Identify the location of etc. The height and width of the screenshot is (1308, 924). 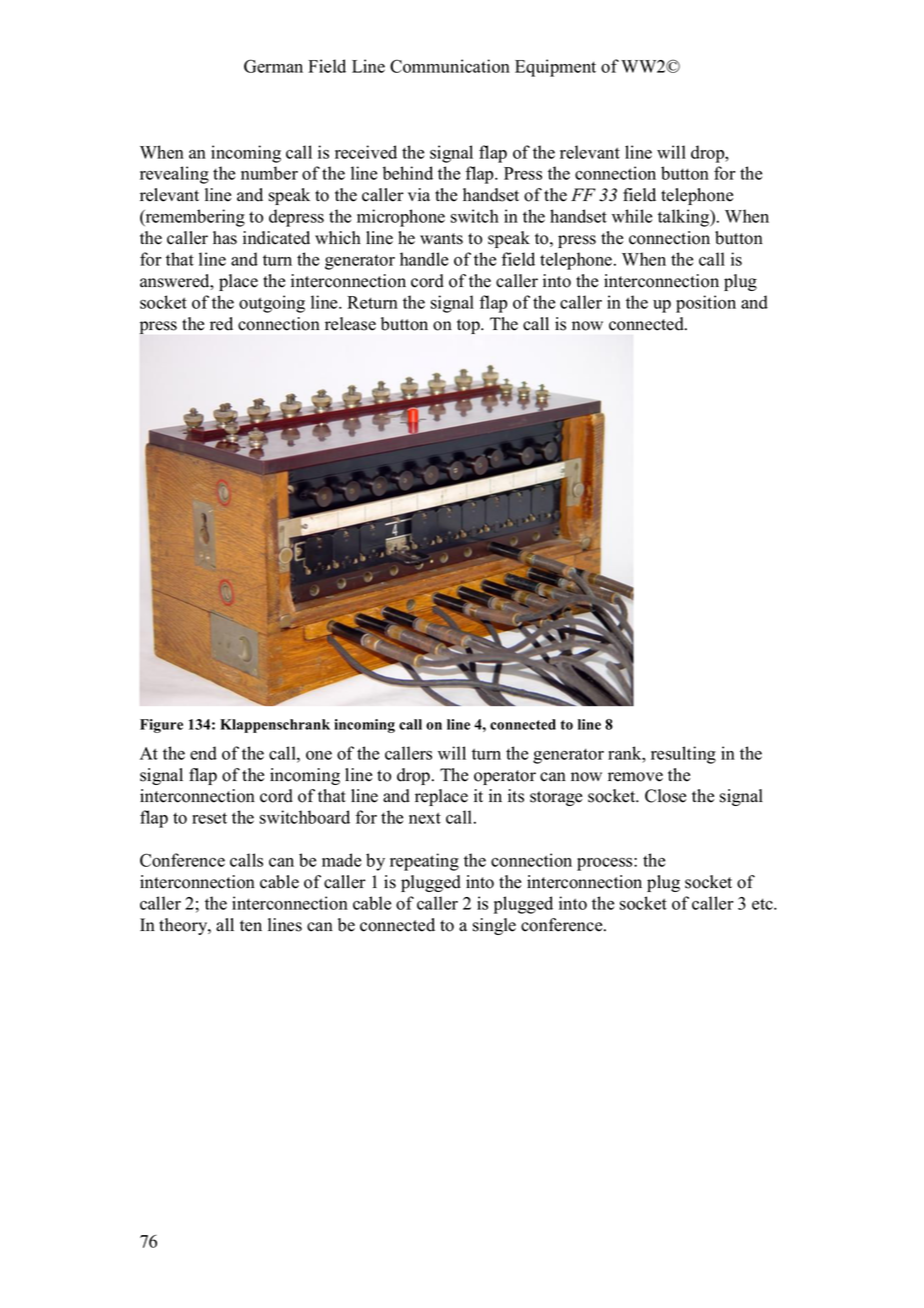
(763, 904).
